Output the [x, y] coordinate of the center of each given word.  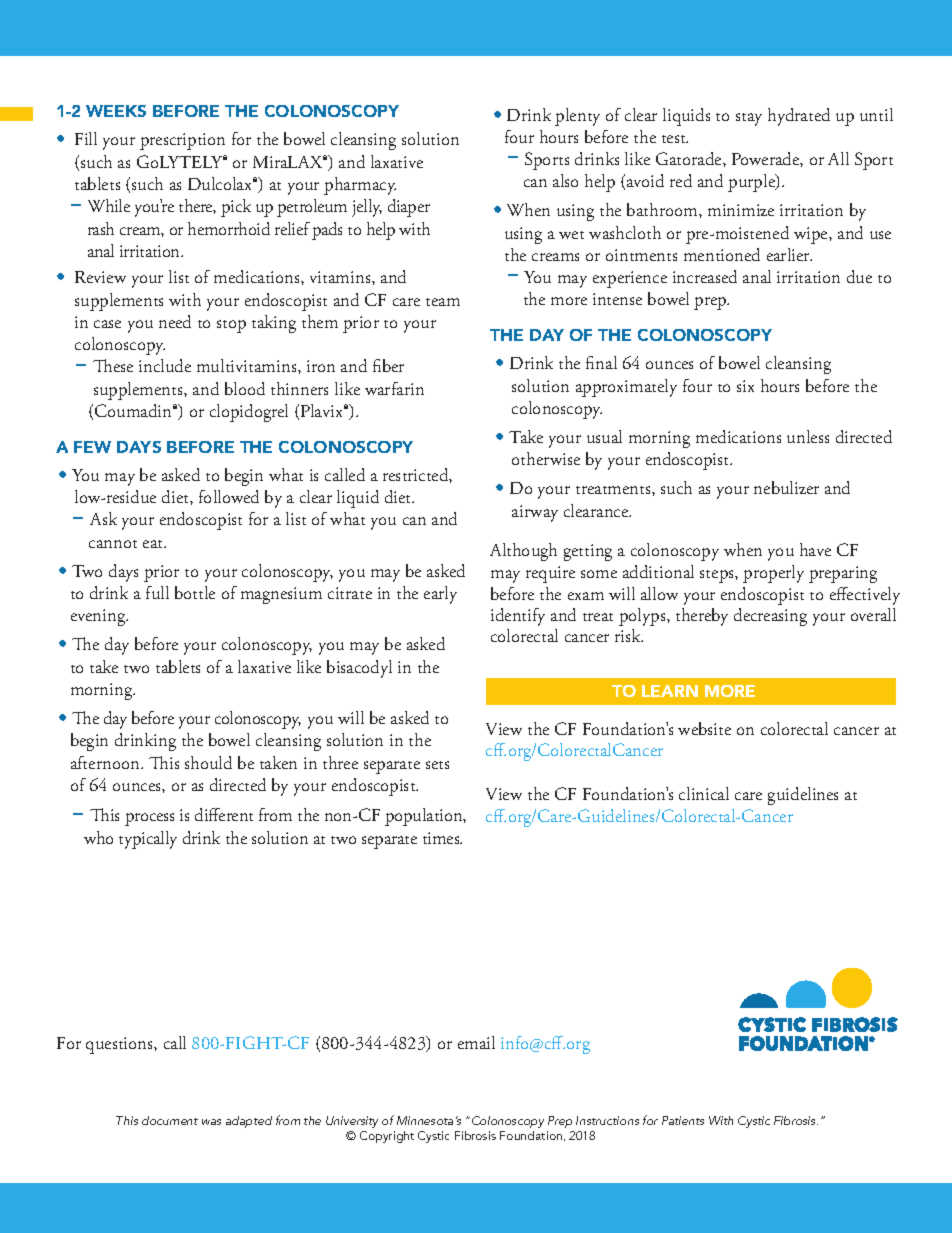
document [170, 1120]
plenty [577, 117]
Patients [683, 1120]
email [476, 1042]
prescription [182, 141]
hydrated [799, 117]
